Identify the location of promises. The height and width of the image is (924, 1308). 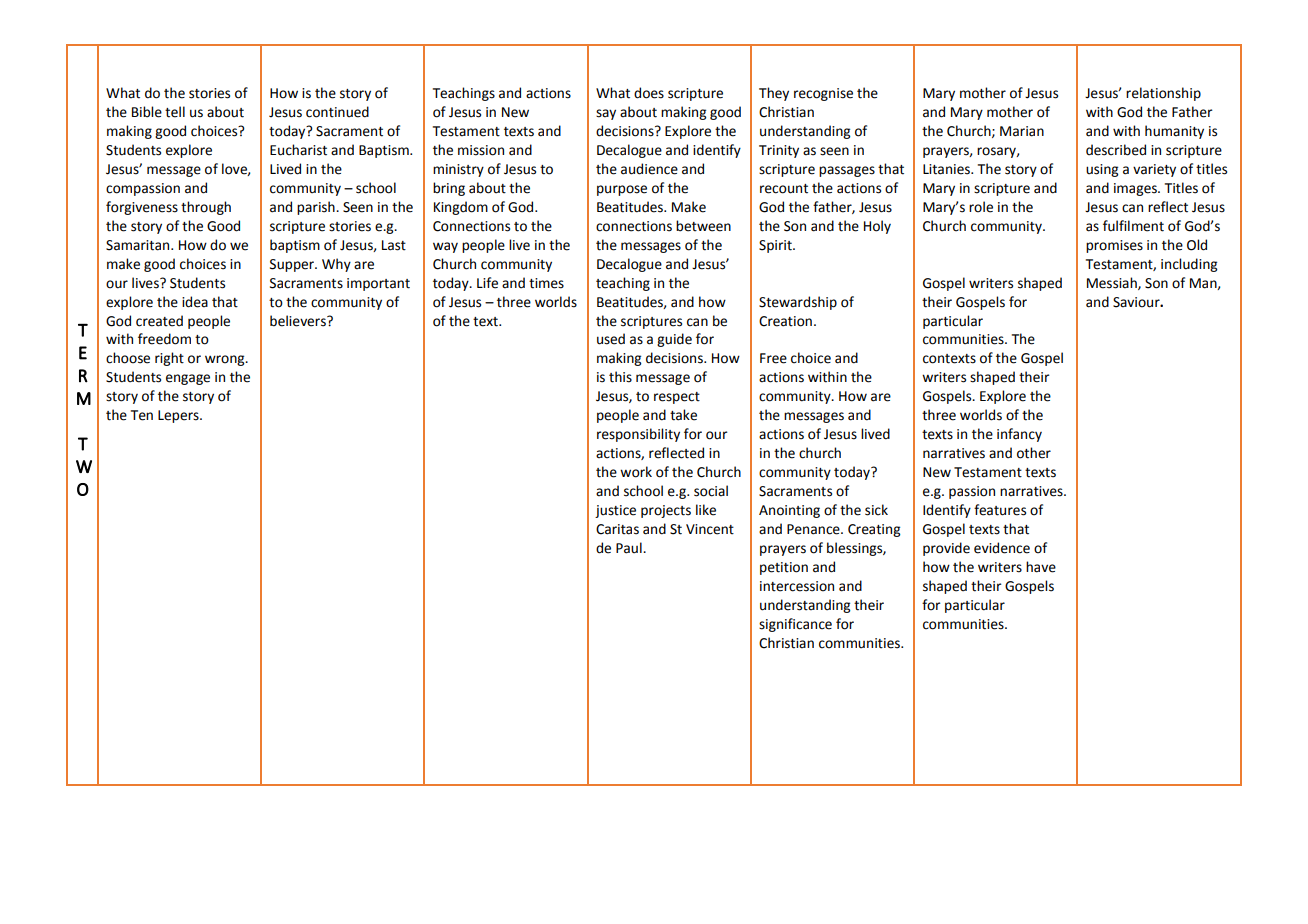
(1114, 246).
